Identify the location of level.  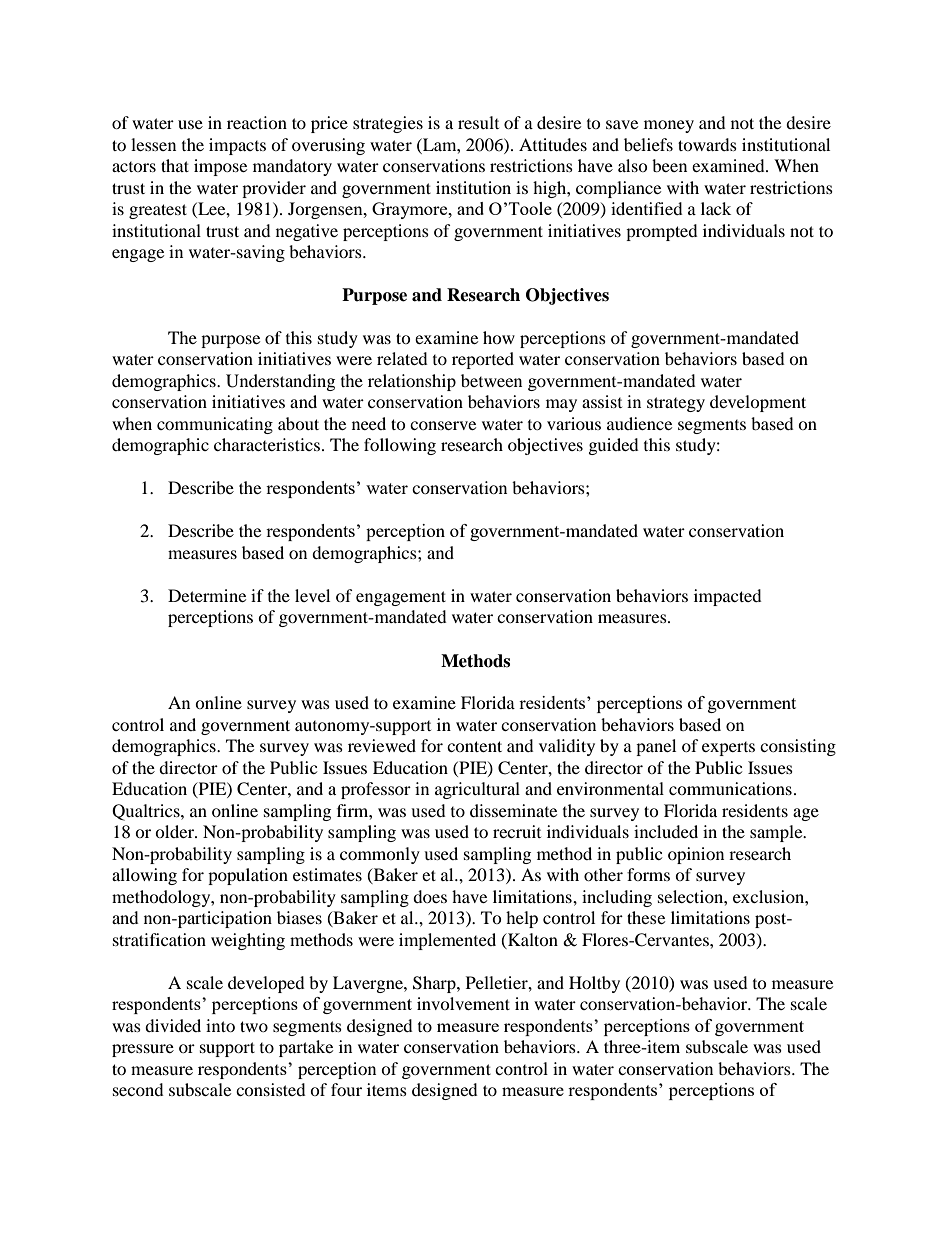
(312, 595).
